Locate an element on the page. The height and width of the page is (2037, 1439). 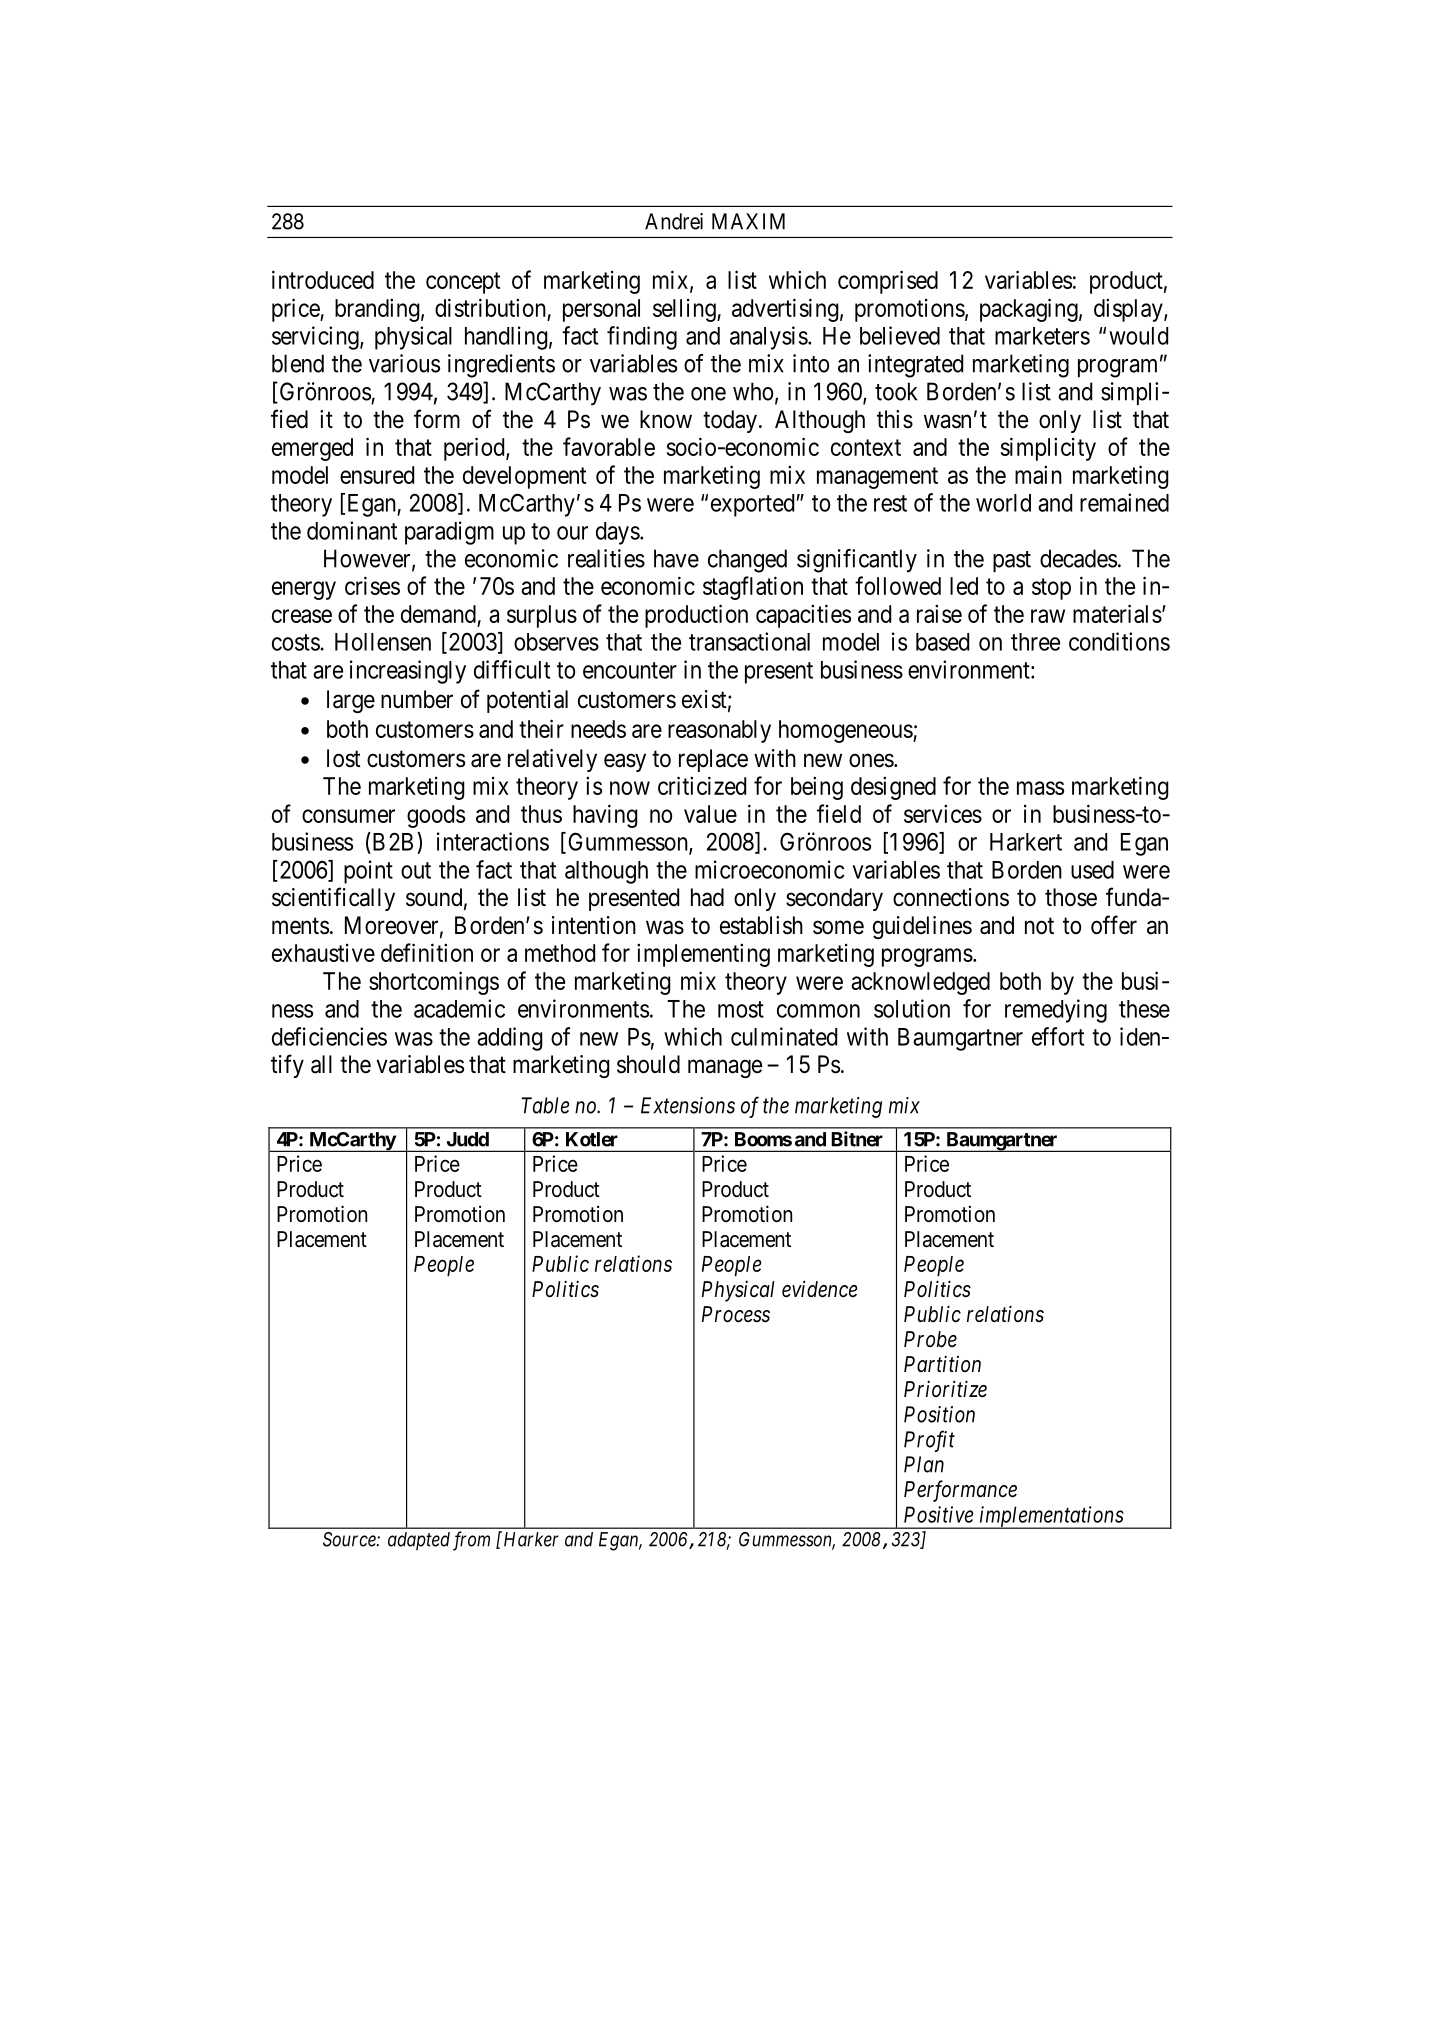
remedying is located at coordinates (1056, 1011).
